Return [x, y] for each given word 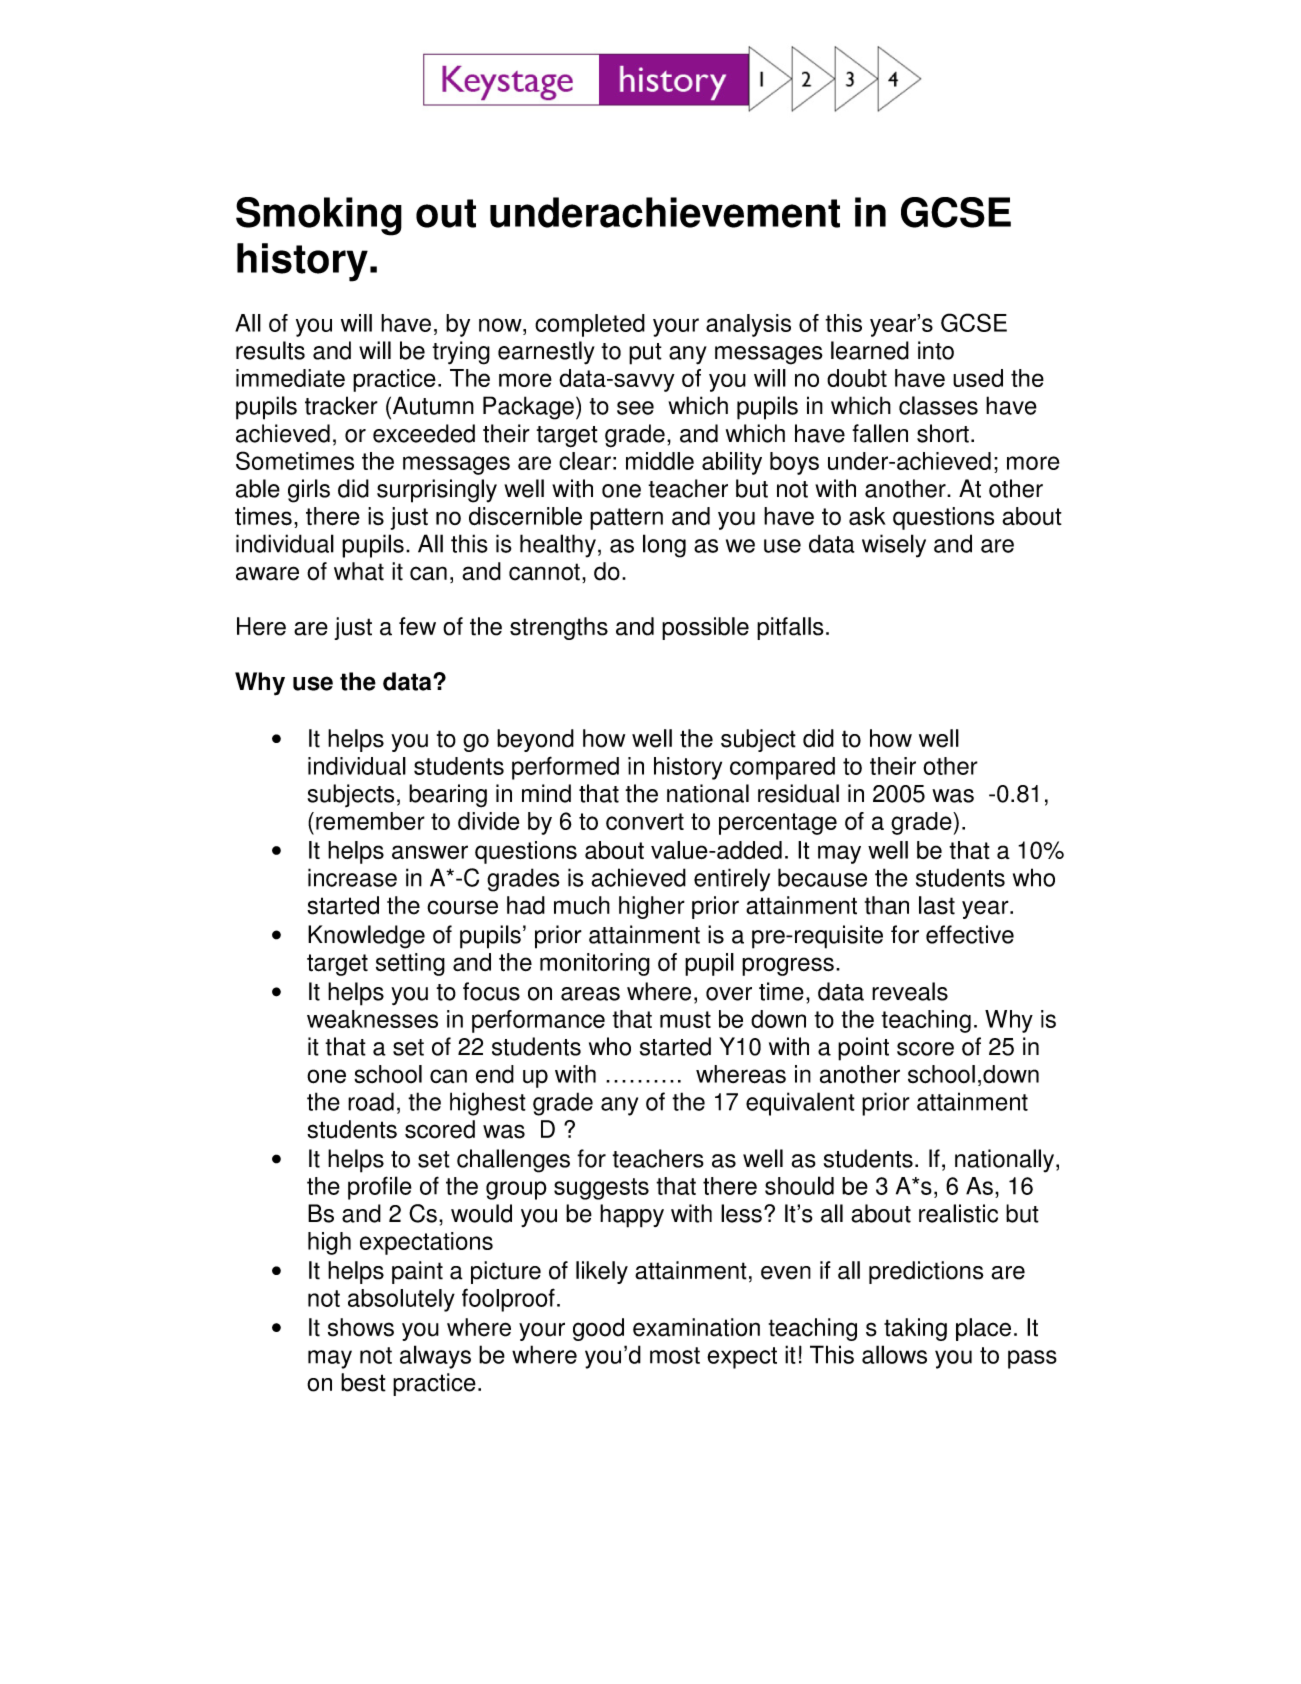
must [685, 1019]
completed [590, 325]
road [371, 1101]
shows [361, 1327]
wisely [894, 546]
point [863, 1049]
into [936, 350]
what [359, 571]
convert [645, 821]
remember [370, 821]
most [675, 1355]
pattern [626, 519]
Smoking [319, 216]
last [937, 905]
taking [915, 1329]
